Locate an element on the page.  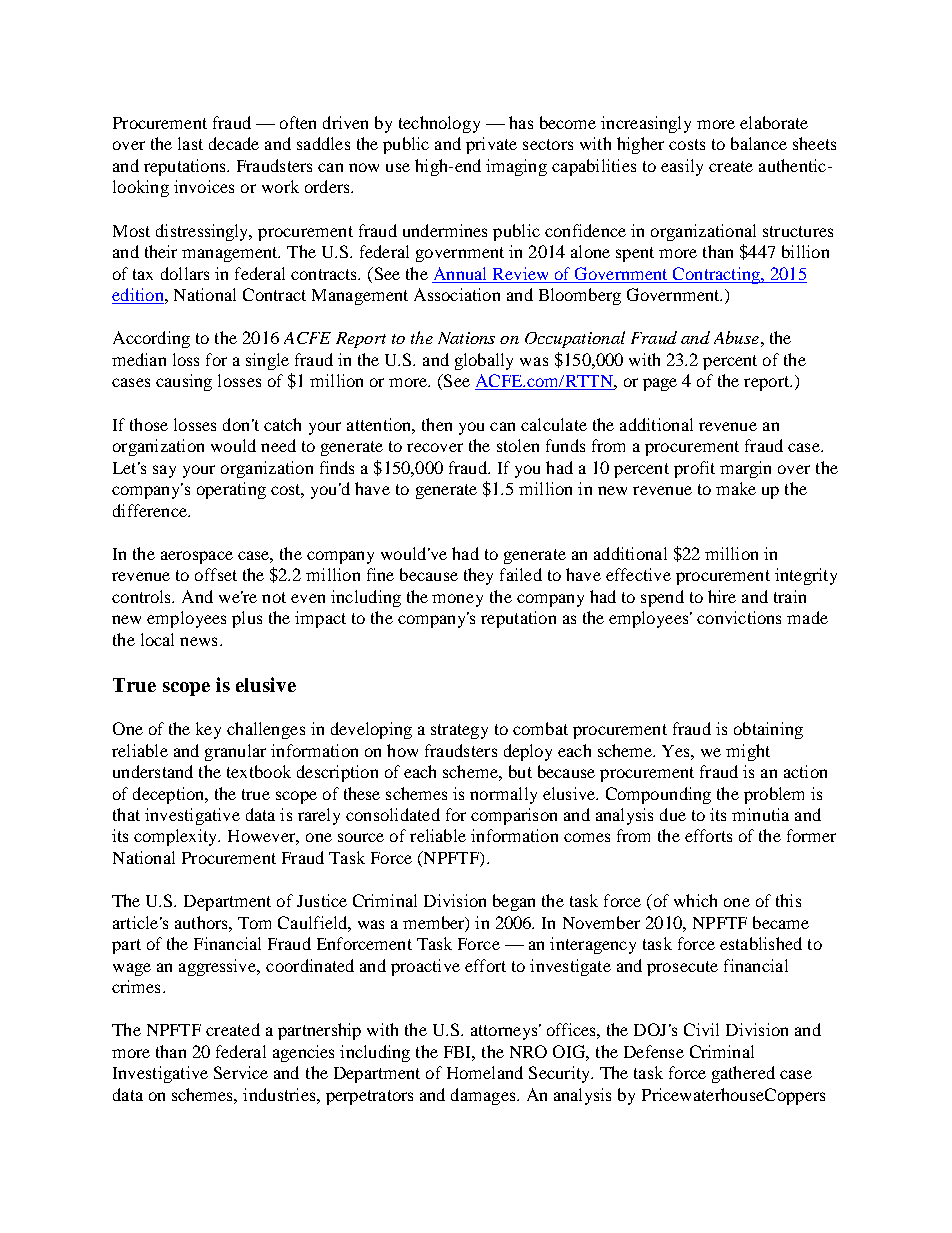
private is located at coordinates (491, 145).
